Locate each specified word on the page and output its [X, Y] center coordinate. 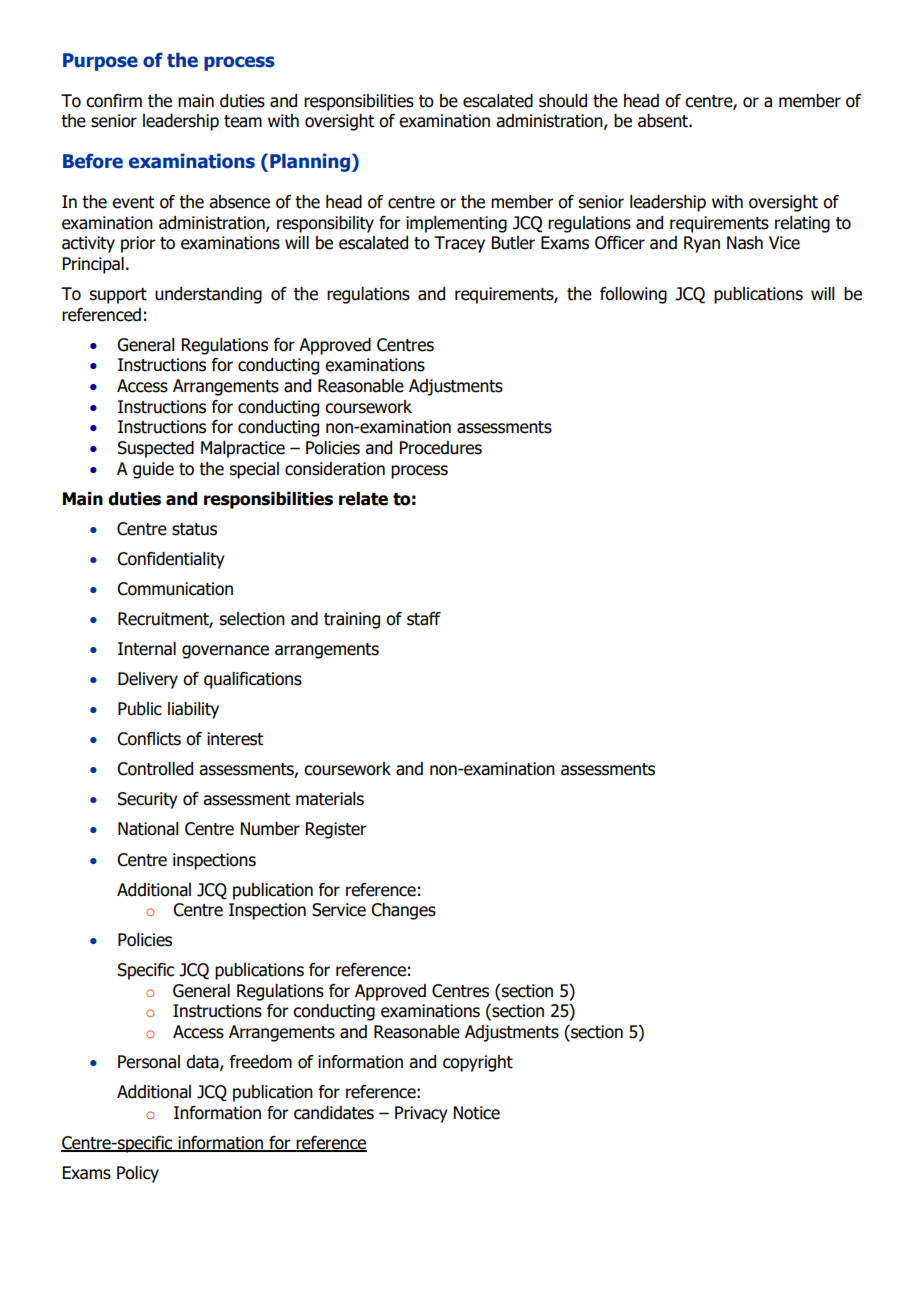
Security [148, 800]
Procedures [441, 448]
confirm [114, 101]
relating [802, 224]
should [563, 101]
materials [330, 799]
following [633, 295]
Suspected [156, 449]
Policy [138, 1174]
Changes [403, 911]
